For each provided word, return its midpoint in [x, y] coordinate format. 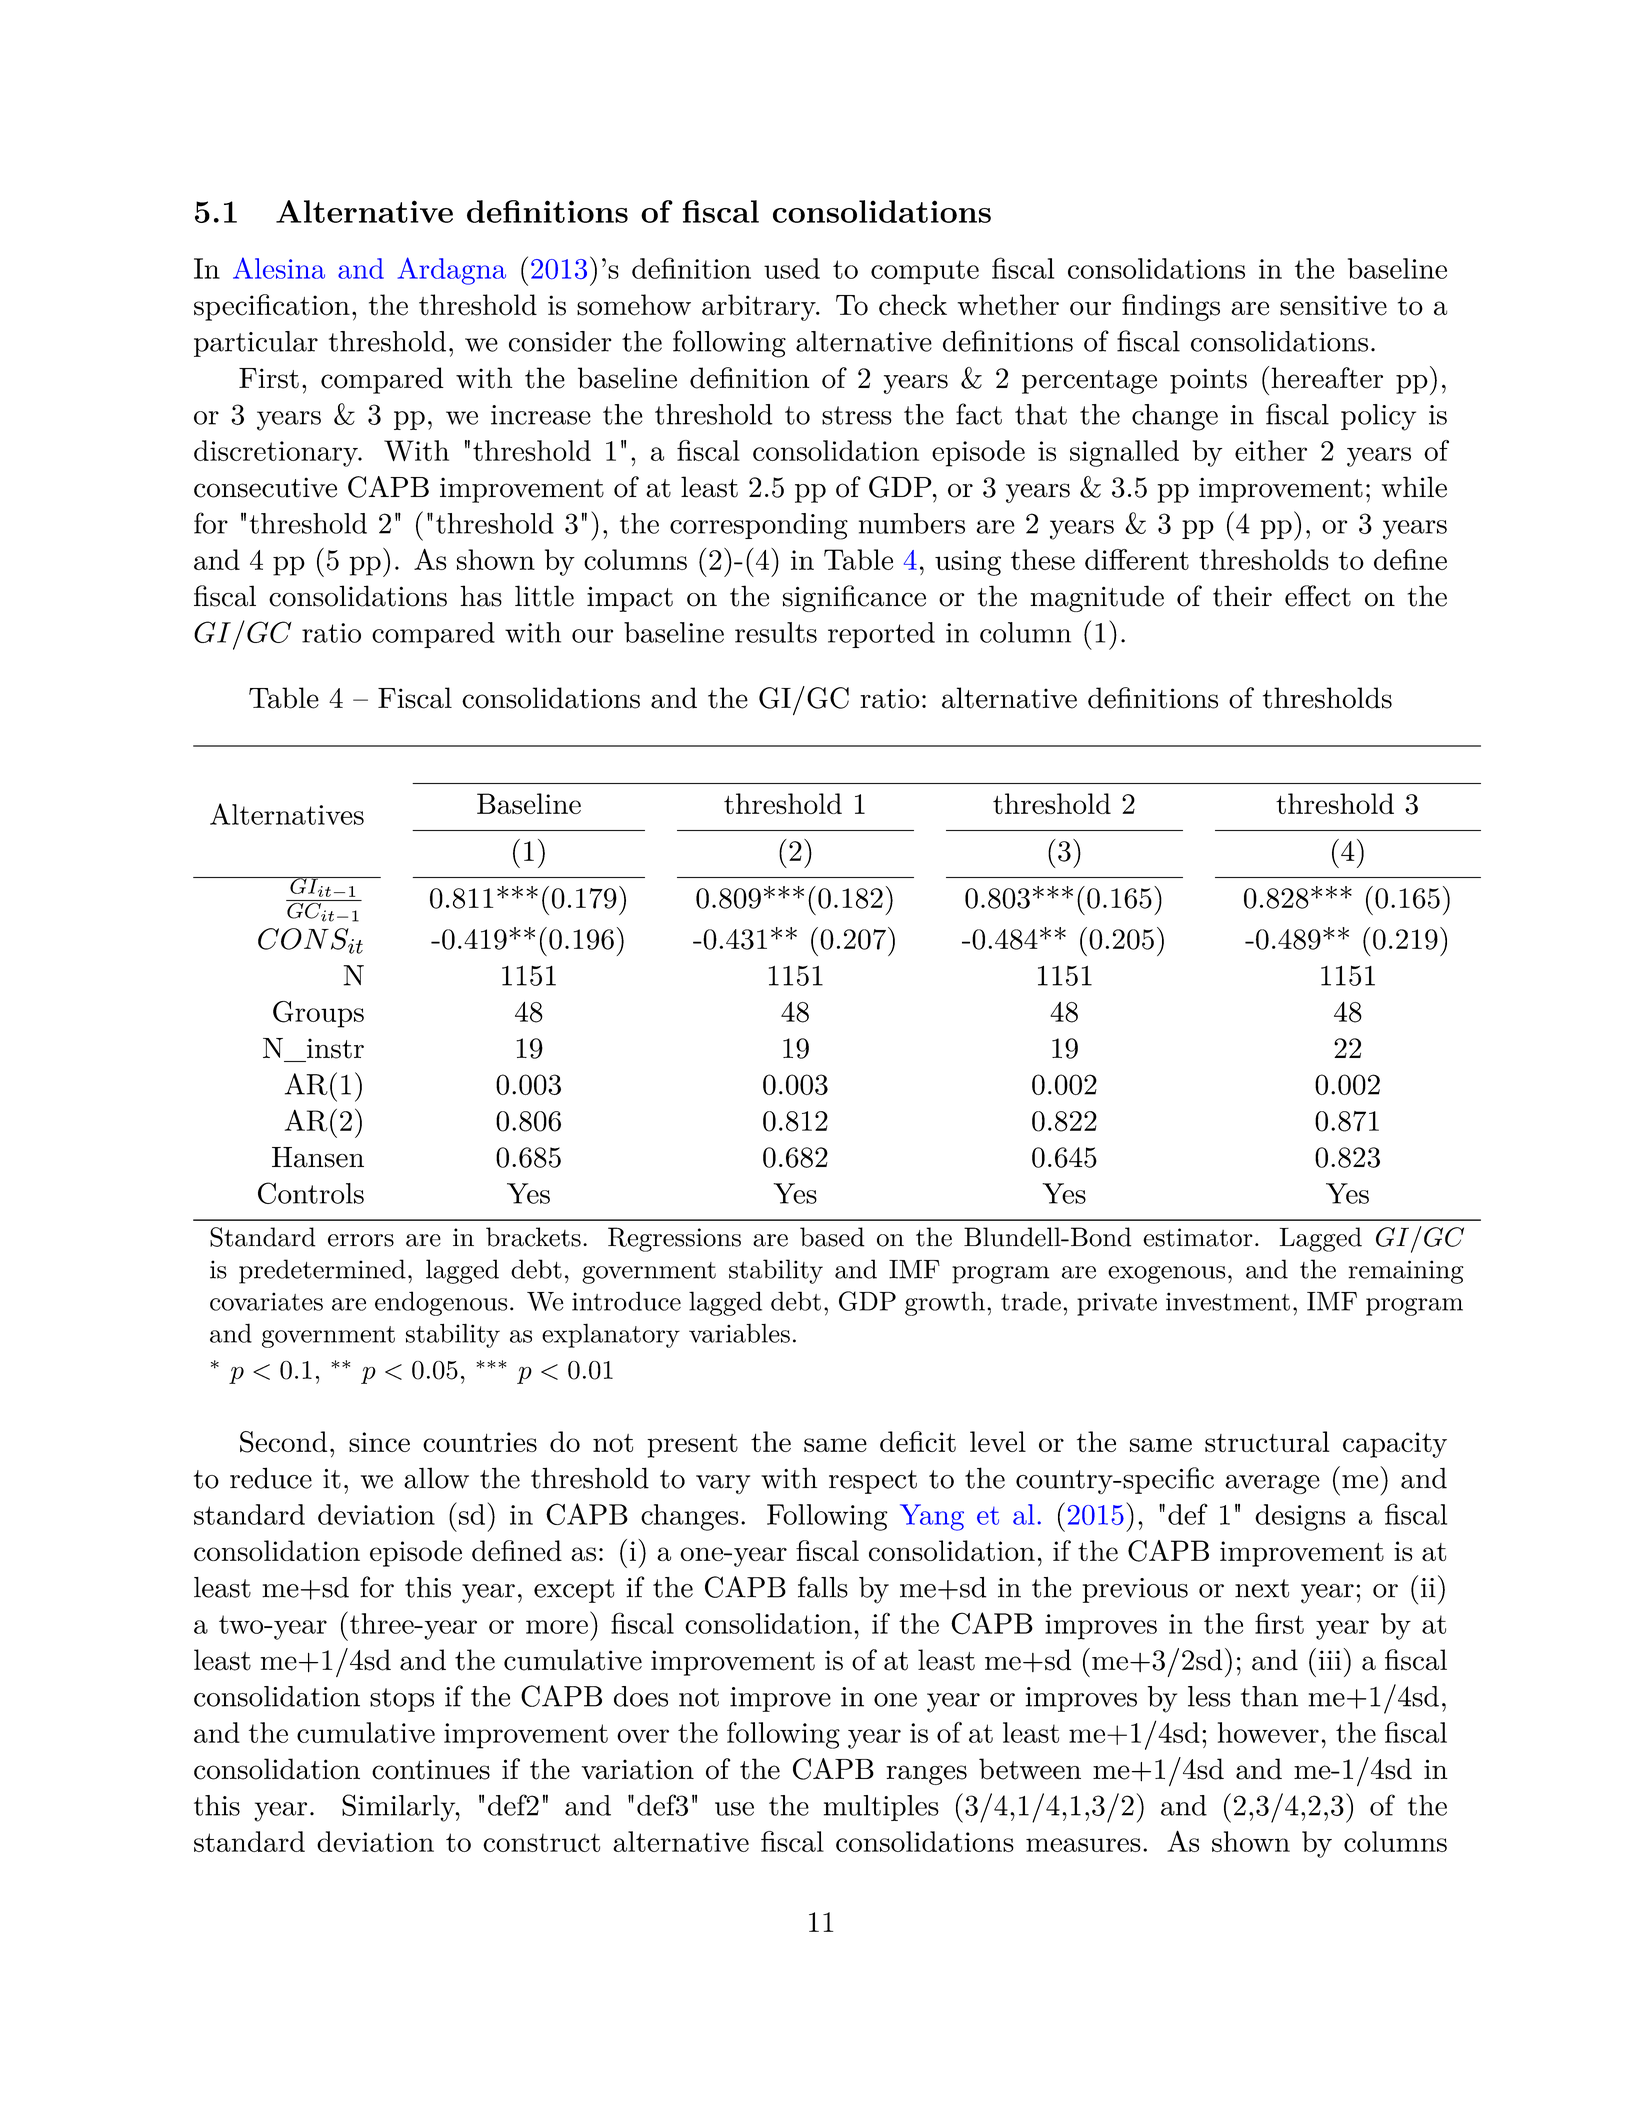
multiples [881, 1808]
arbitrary [760, 307]
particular [256, 344]
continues [431, 1769]
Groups [318, 1014]
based [832, 1237]
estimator [1198, 1237]
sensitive [1333, 305]
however [1268, 1732]
